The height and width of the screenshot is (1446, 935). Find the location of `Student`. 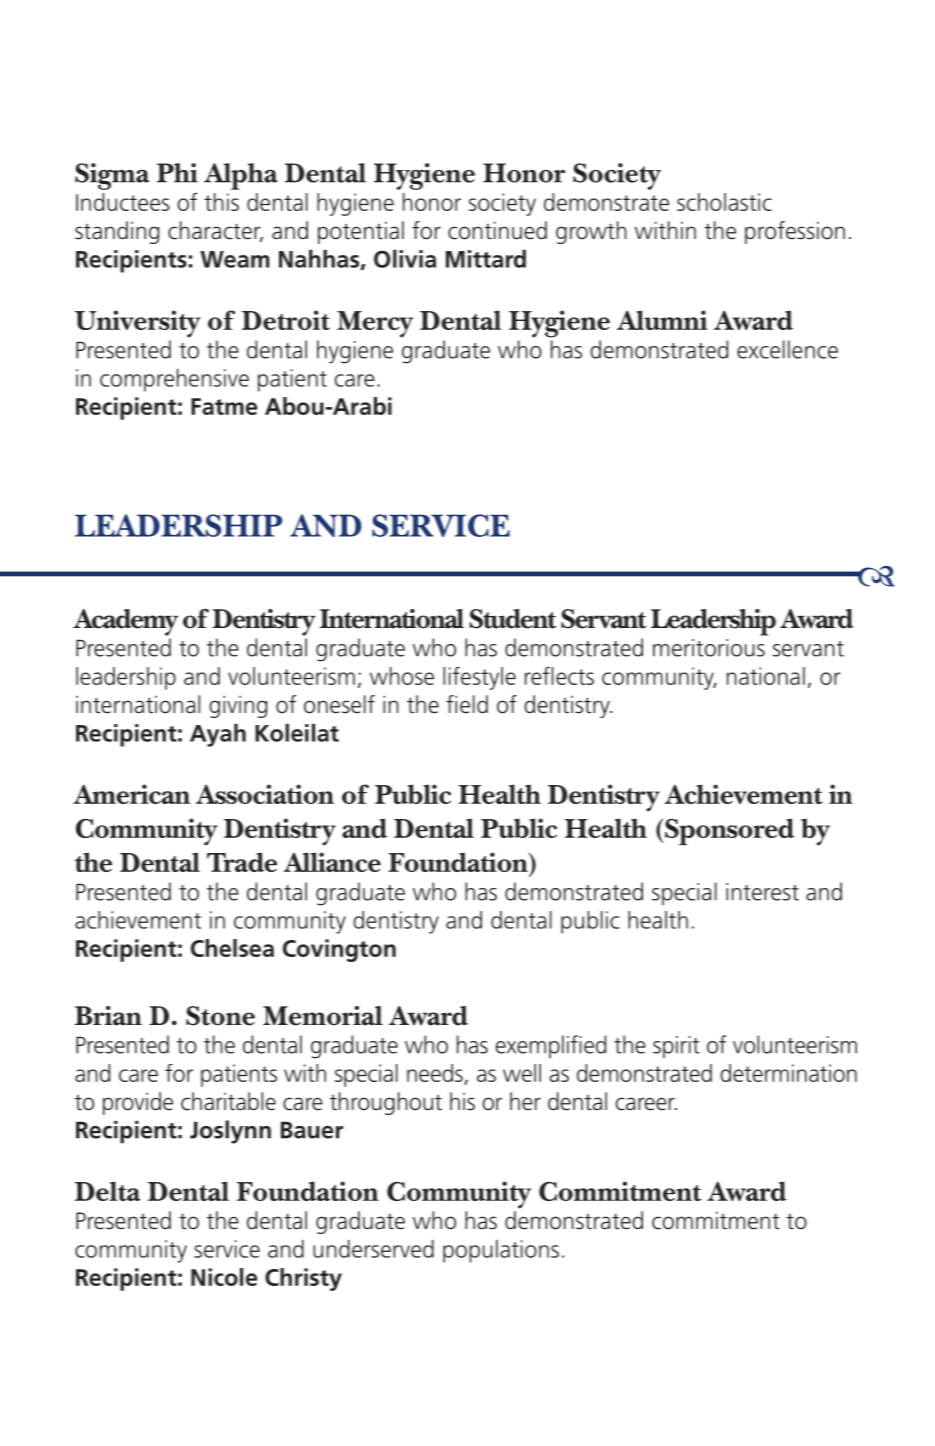

Student is located at coordinates (512, 619).
